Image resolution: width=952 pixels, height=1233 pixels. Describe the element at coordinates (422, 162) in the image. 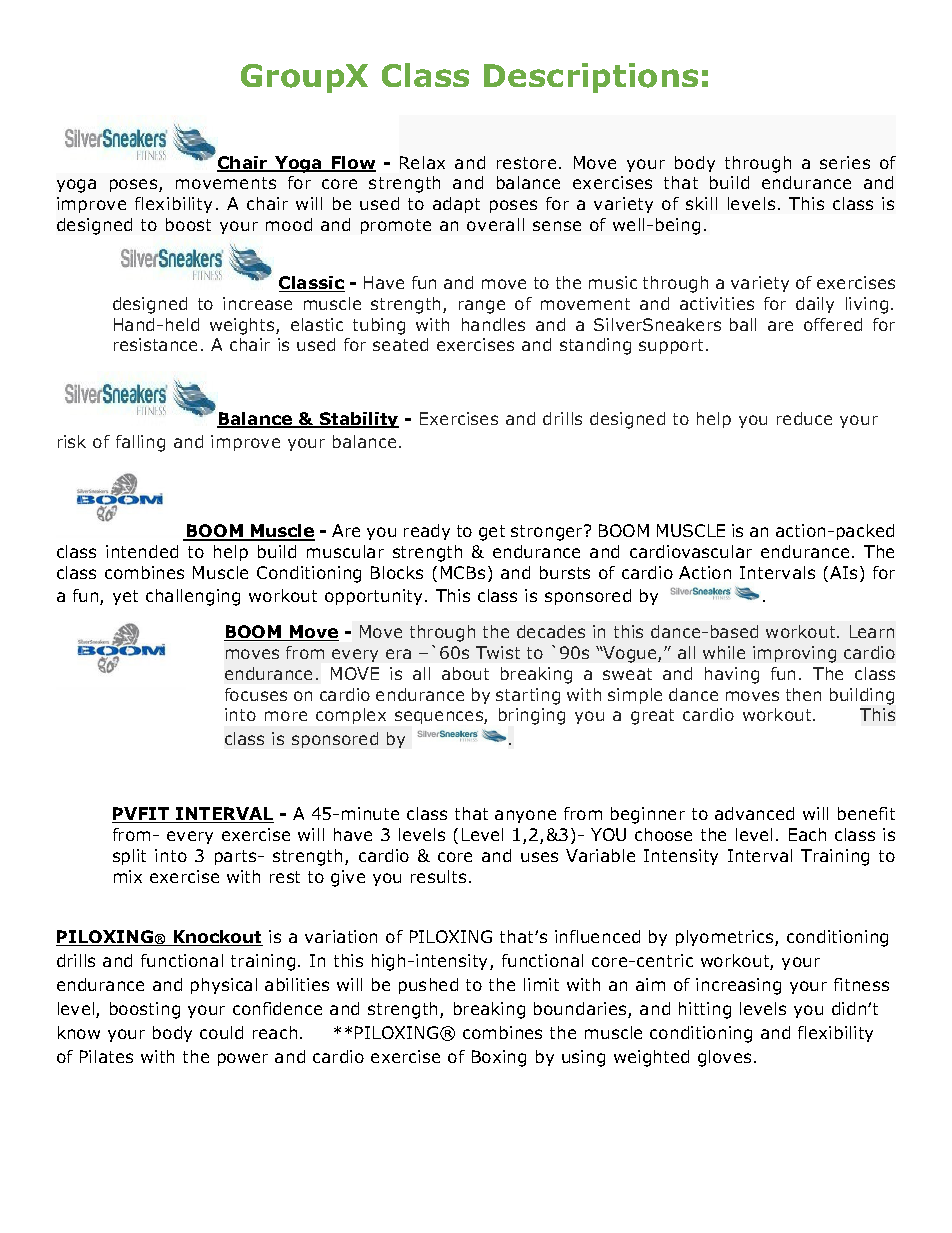

I see `Relax` at that location.
